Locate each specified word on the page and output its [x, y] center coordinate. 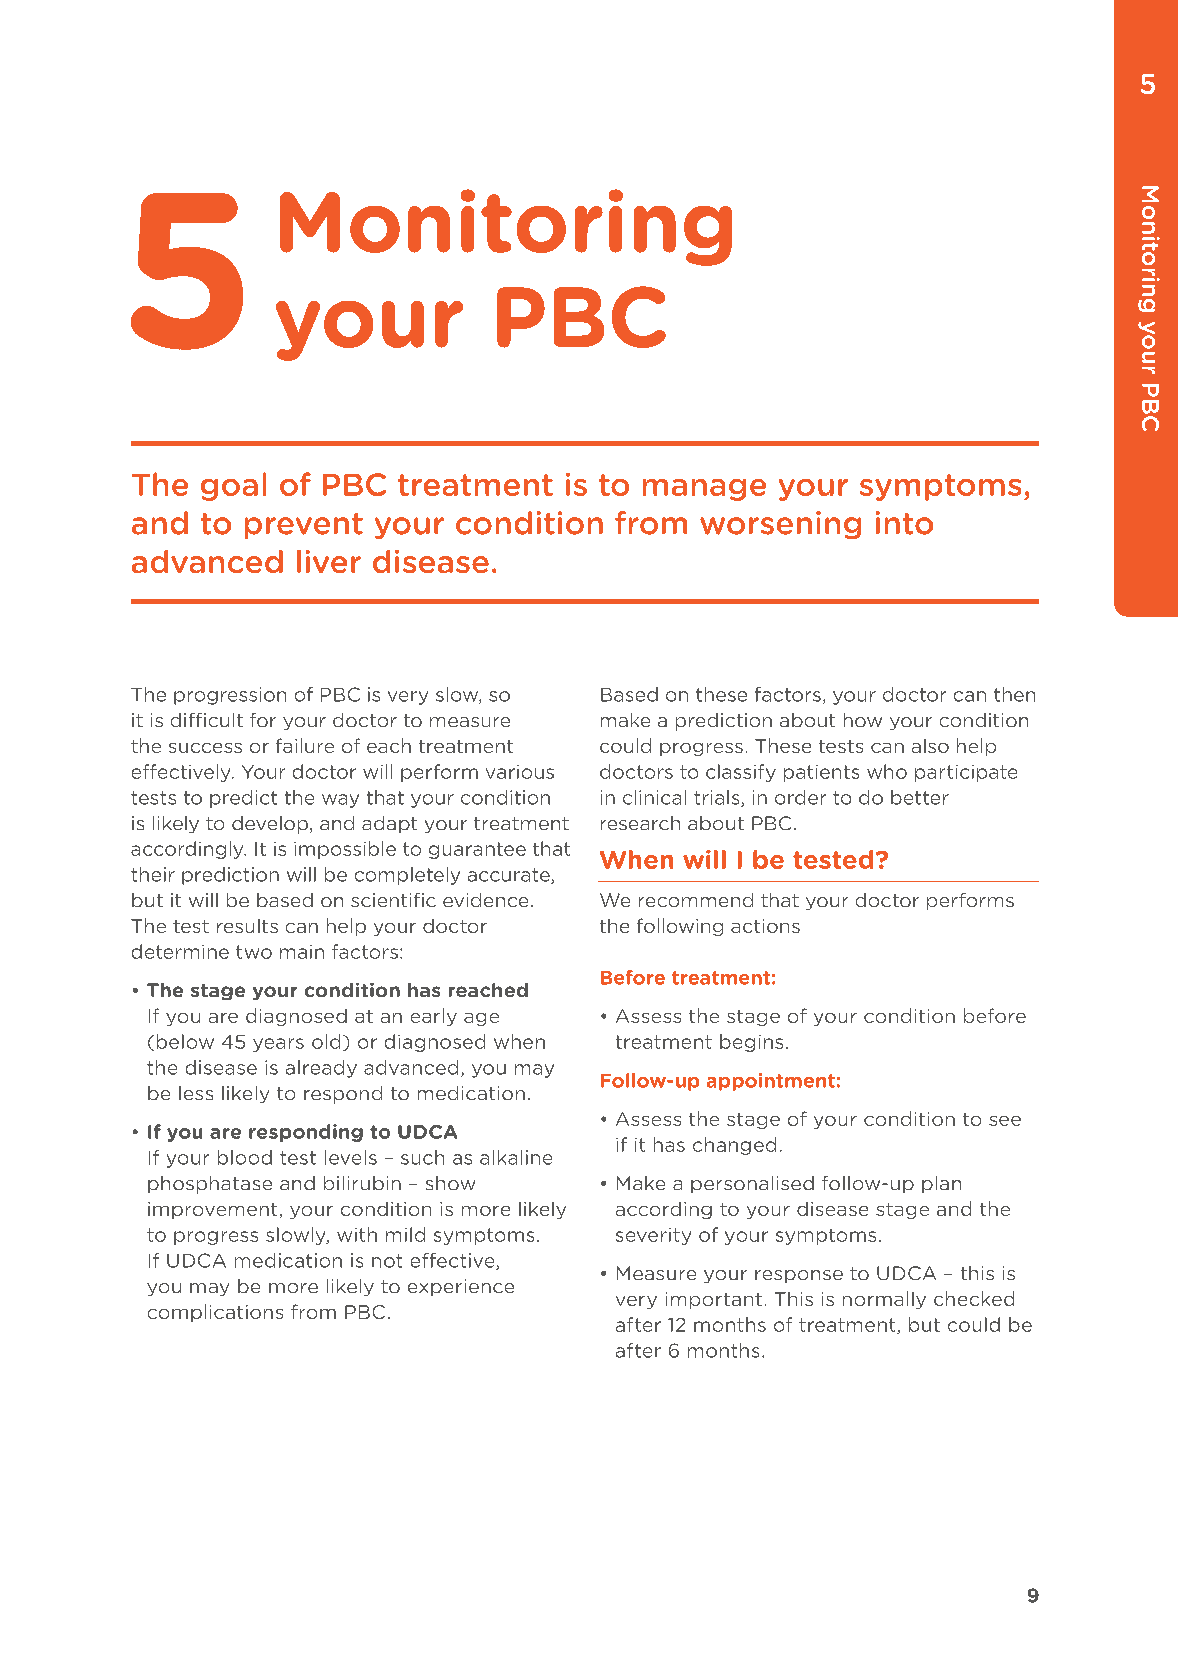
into [904, 523]
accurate [510, 876]
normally [884, 1300]
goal [233, 486]
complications [215, 1313]
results [247, 926]
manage [704, 490]
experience [461, 1287]
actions [765, 926]
